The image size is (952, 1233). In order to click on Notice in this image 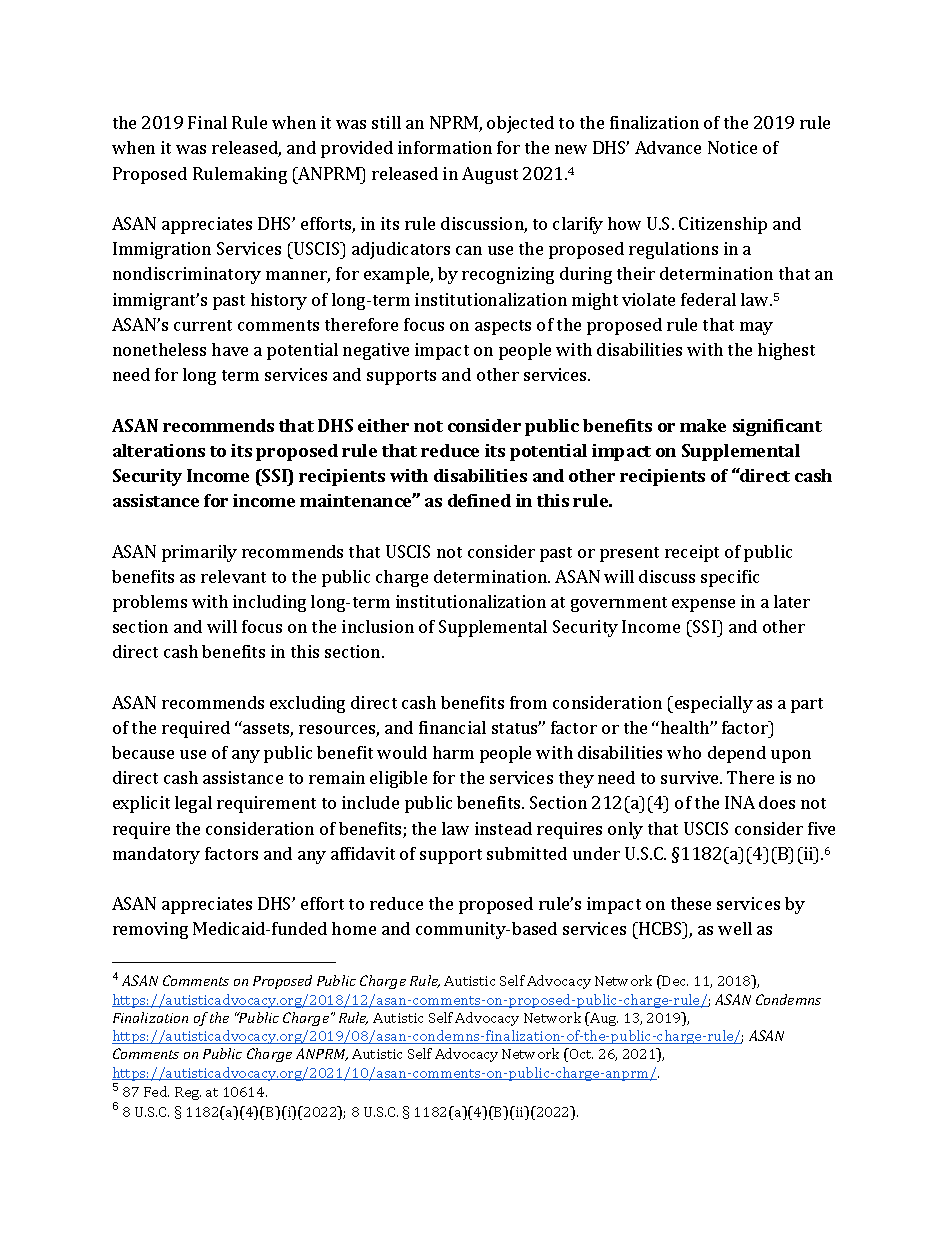, I will do `click(732, 147)`.
